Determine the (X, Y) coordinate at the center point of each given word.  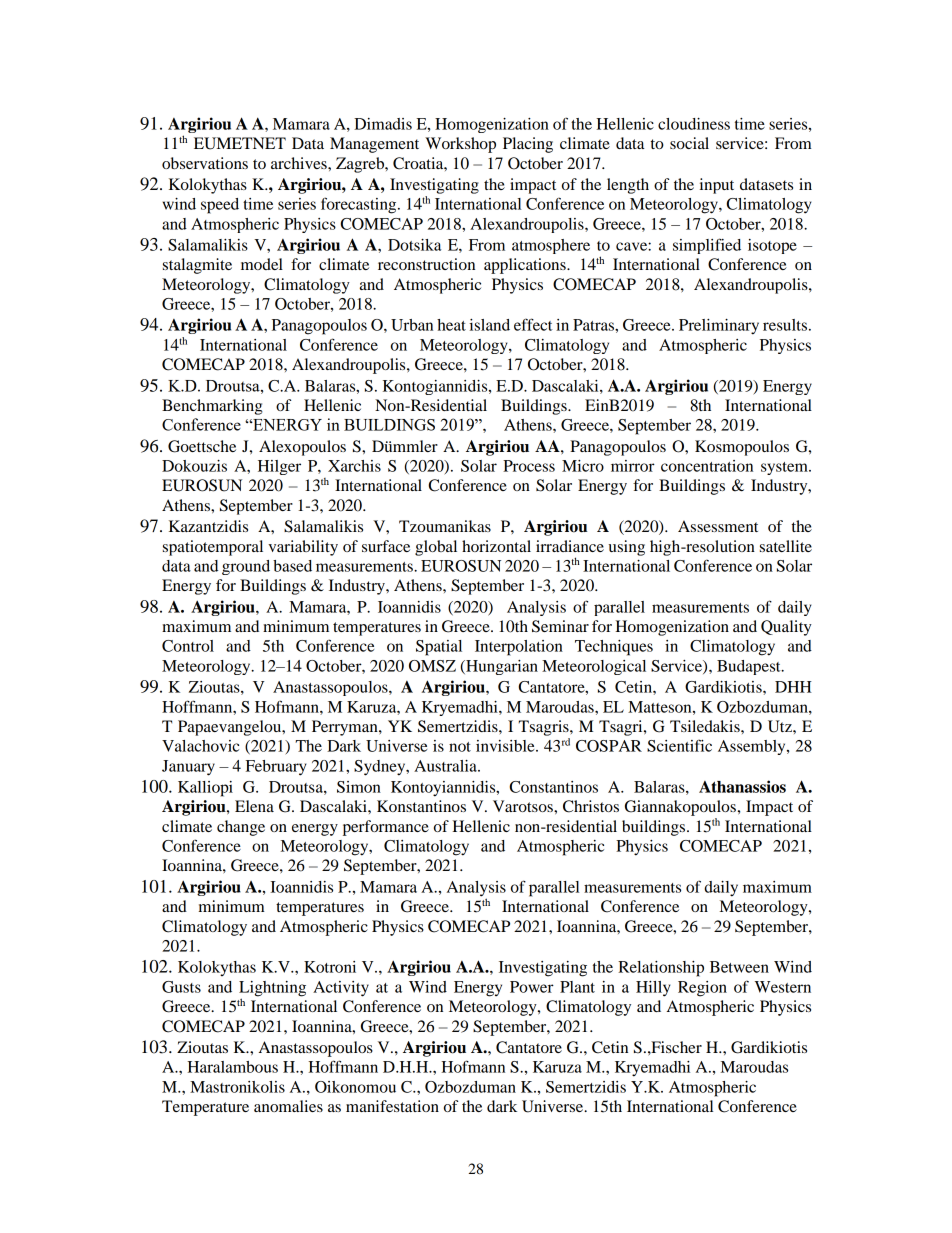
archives (300, 163)
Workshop (460, 145)
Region (702, 989)
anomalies (288, 1106)
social (689, 143)
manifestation (392, 1106)
